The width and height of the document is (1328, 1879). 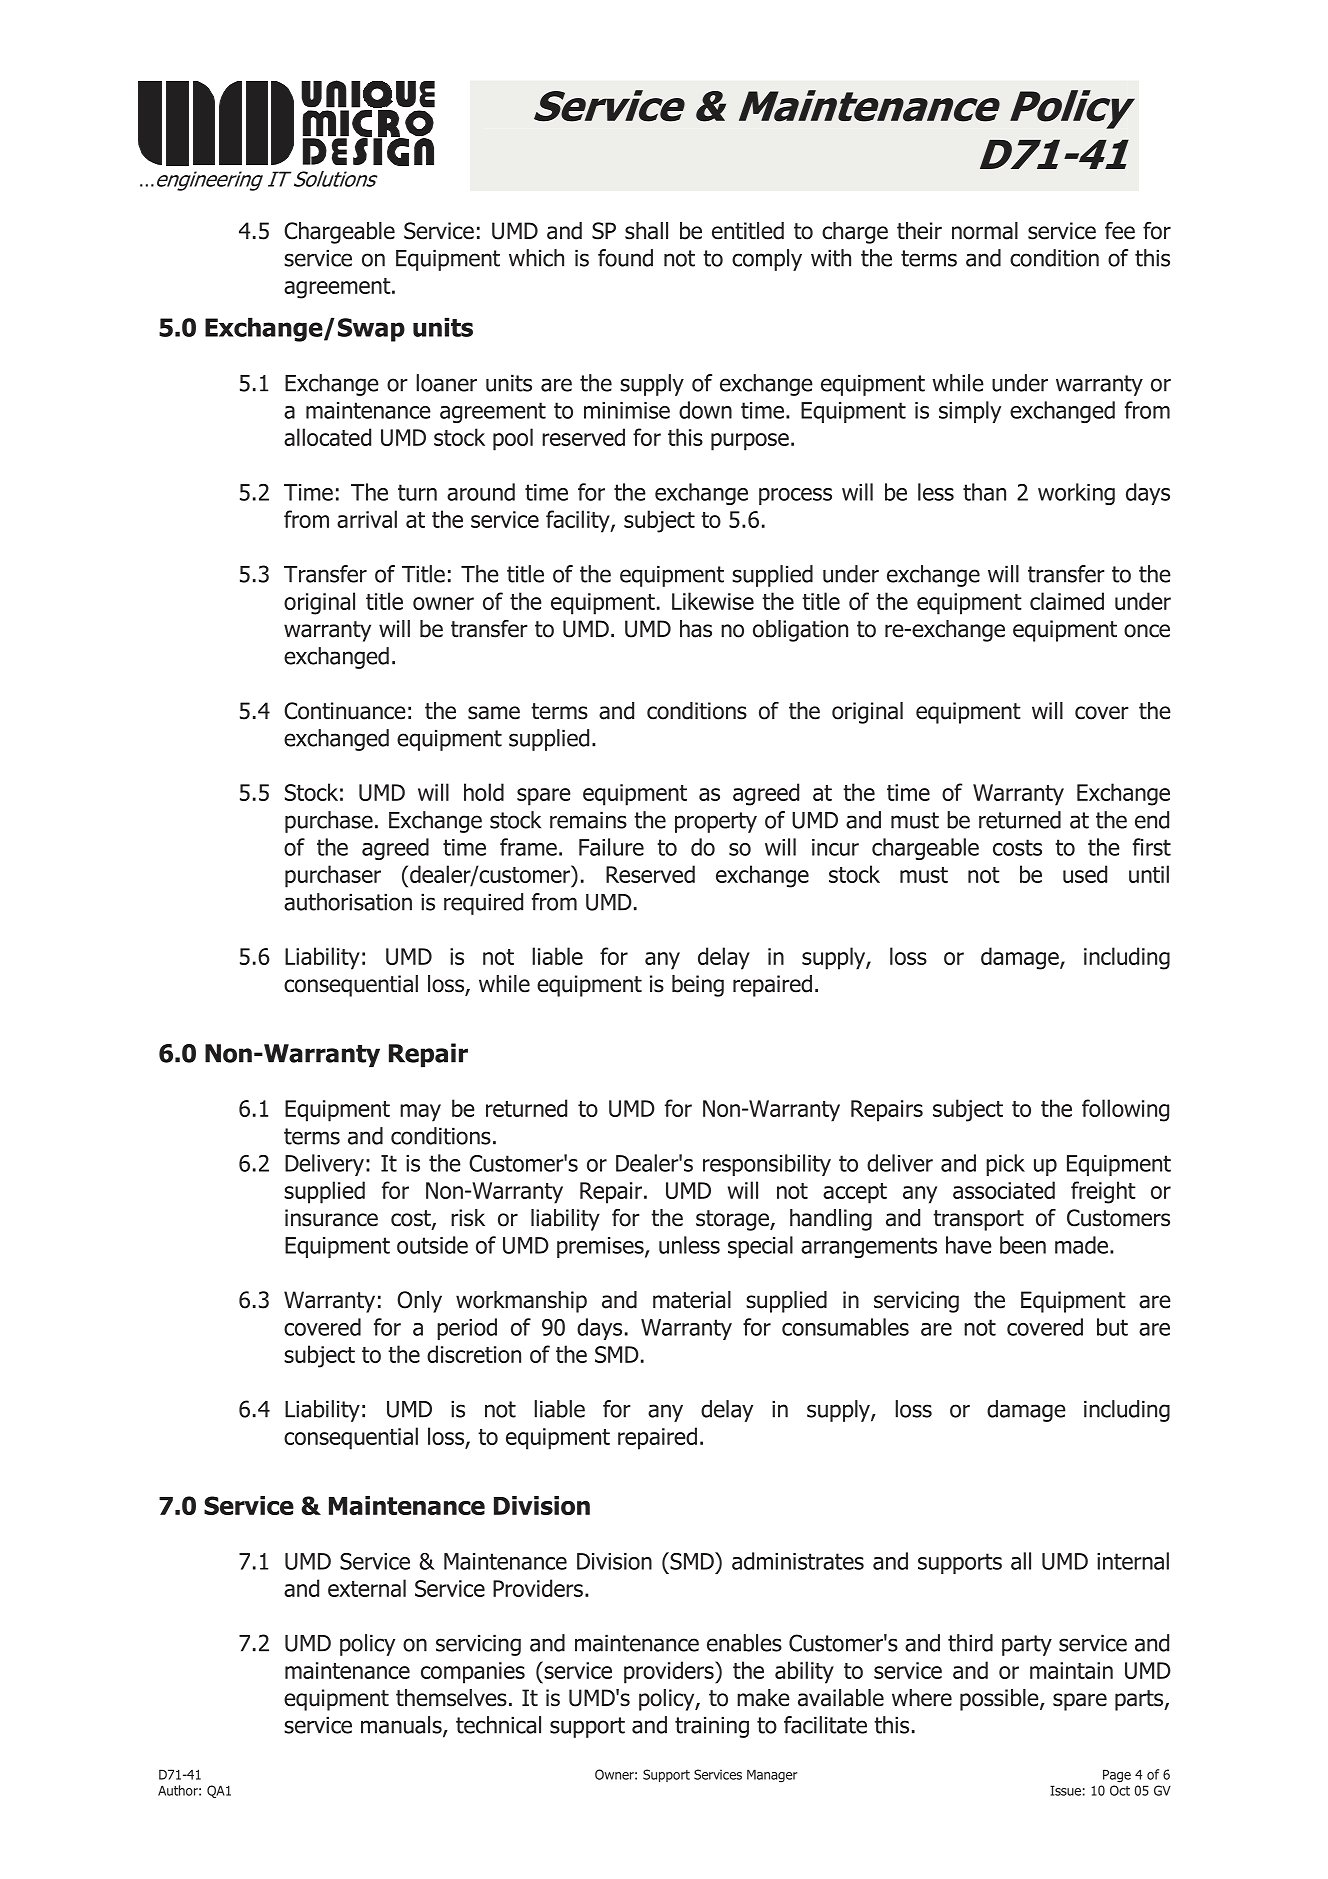 What do you see at coordinates (767, 260) in the document?
I see `comply` at bounding box center [767, 260].
